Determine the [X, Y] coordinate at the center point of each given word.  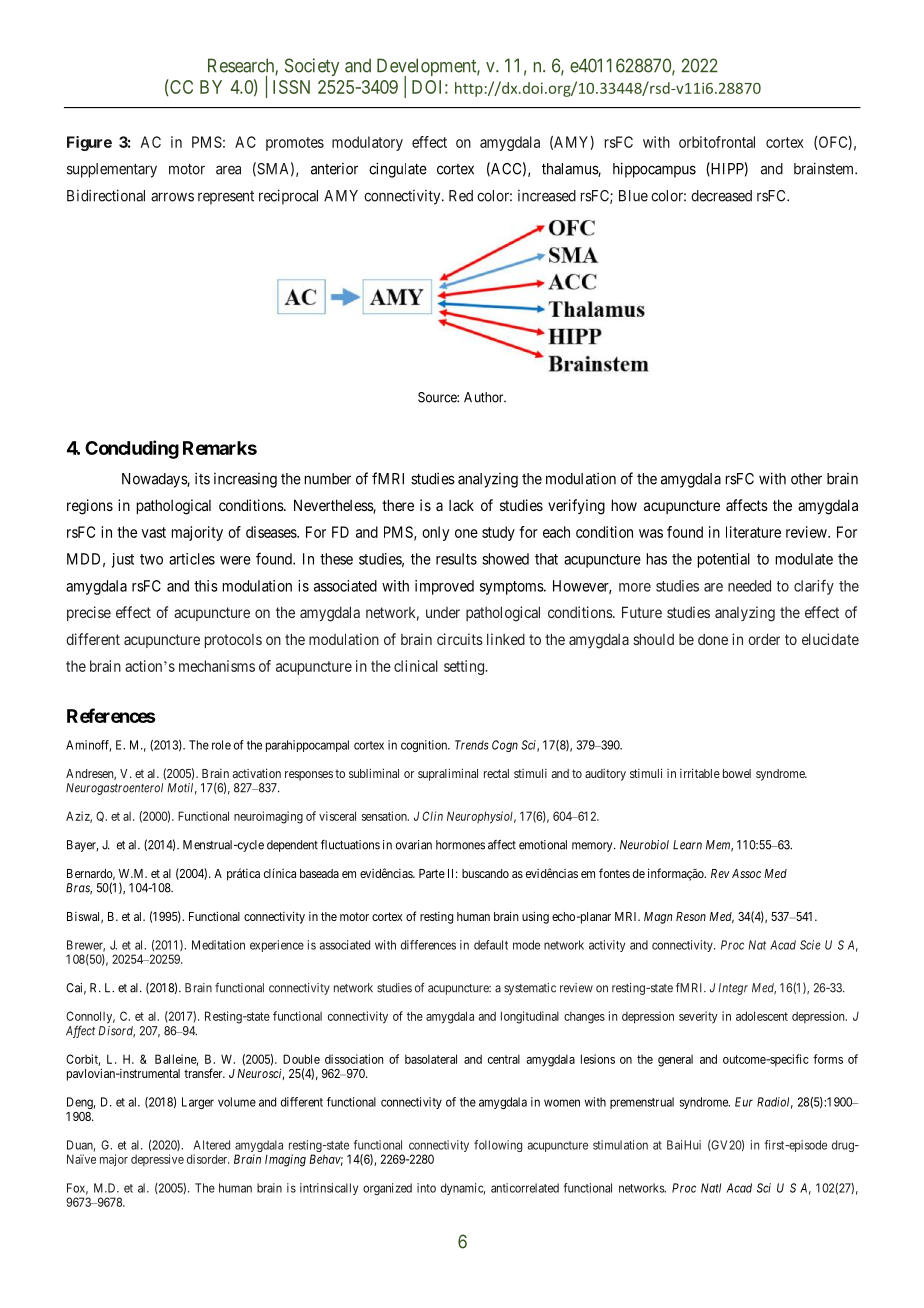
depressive [157, 1160]
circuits [460, 639]
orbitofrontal [717, 142]
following [498, 1146]
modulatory [367, 143]
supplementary [112, 170]
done [713, 639]
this [206, 586]
